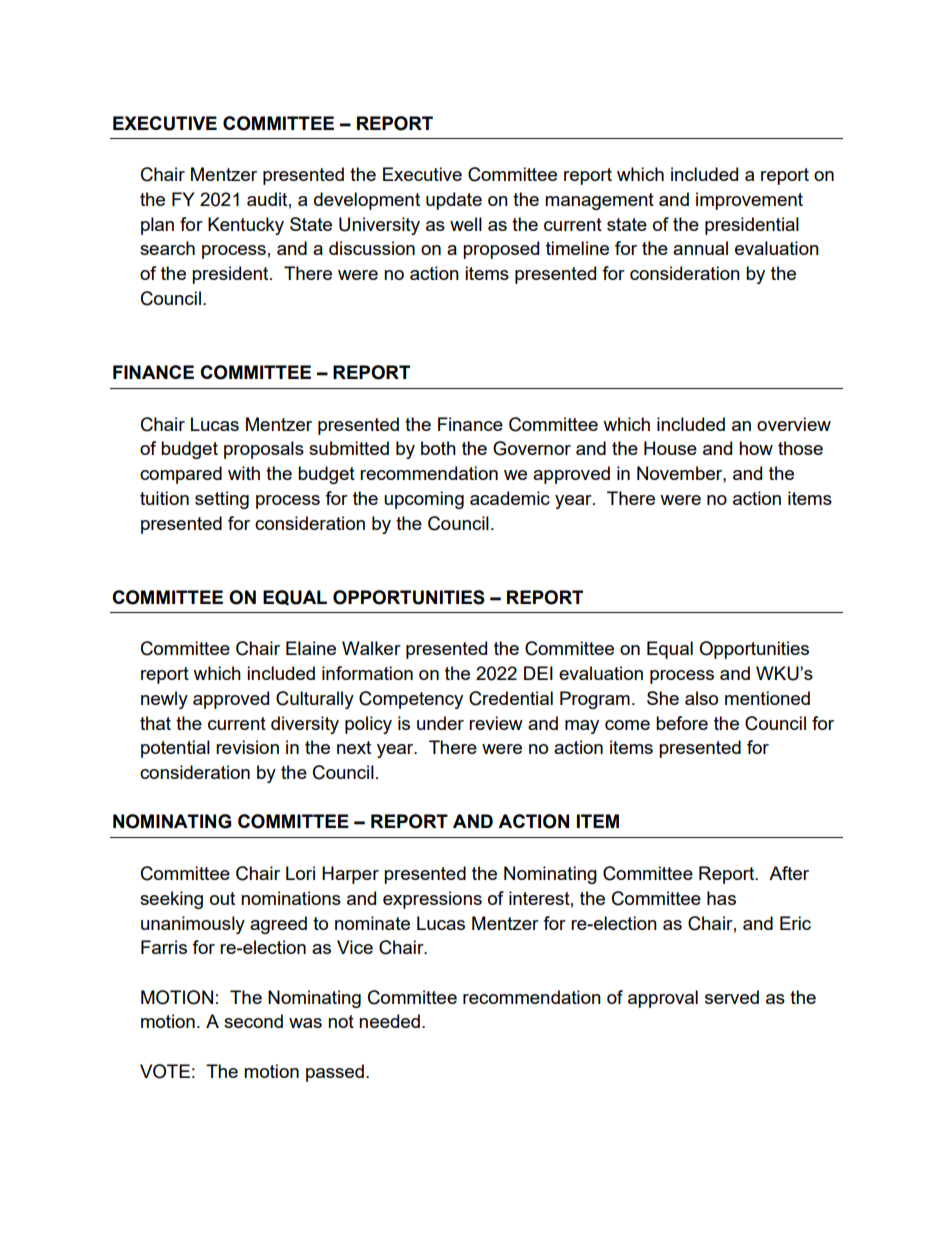 The image size is (952, 1233). What do you see at coordinates (538, 673) in the document?
I see `DEI` at bounding box center [538, 673].
